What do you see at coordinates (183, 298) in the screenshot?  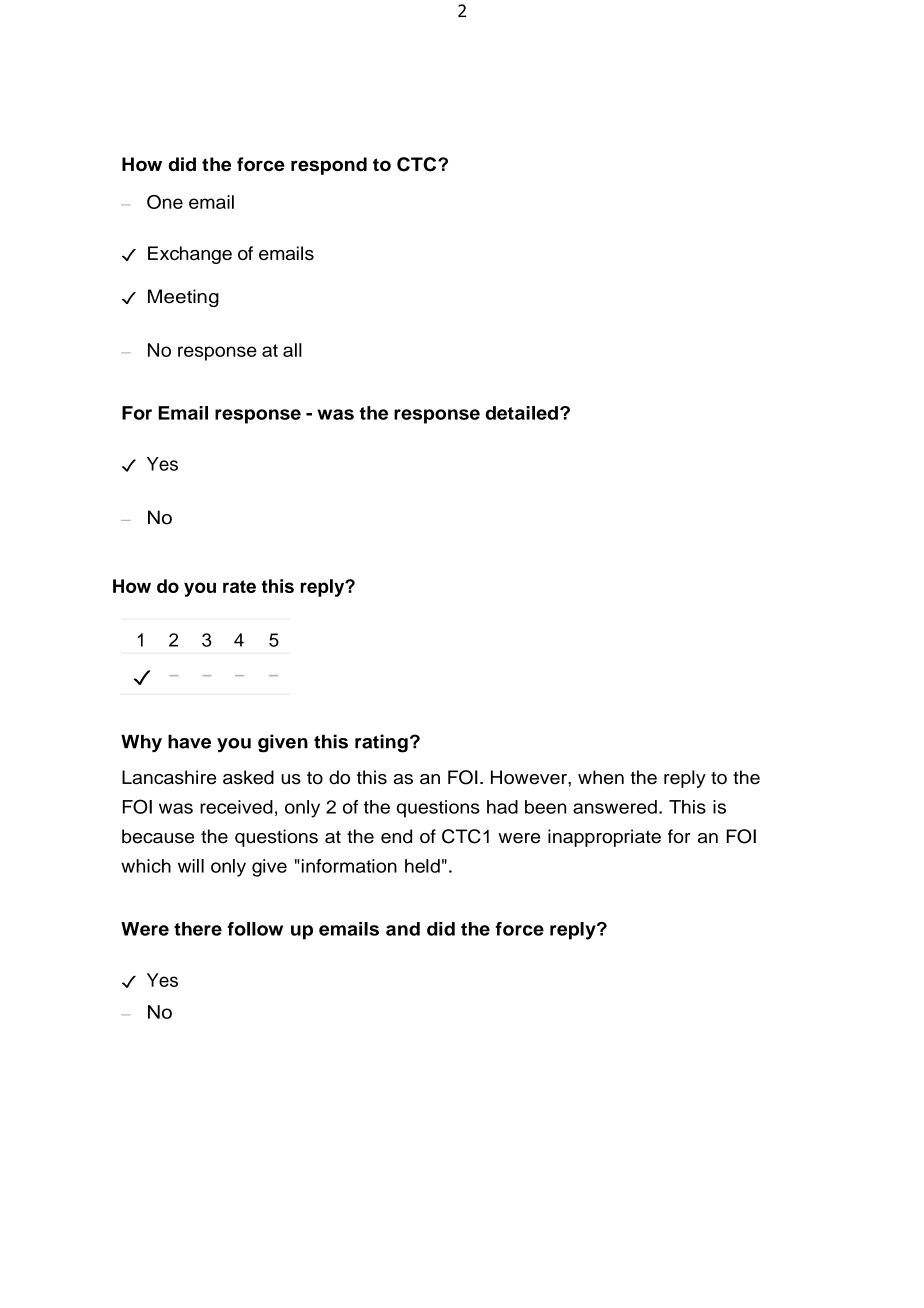 I see `Meeting` at bounding box center [183, 298].
